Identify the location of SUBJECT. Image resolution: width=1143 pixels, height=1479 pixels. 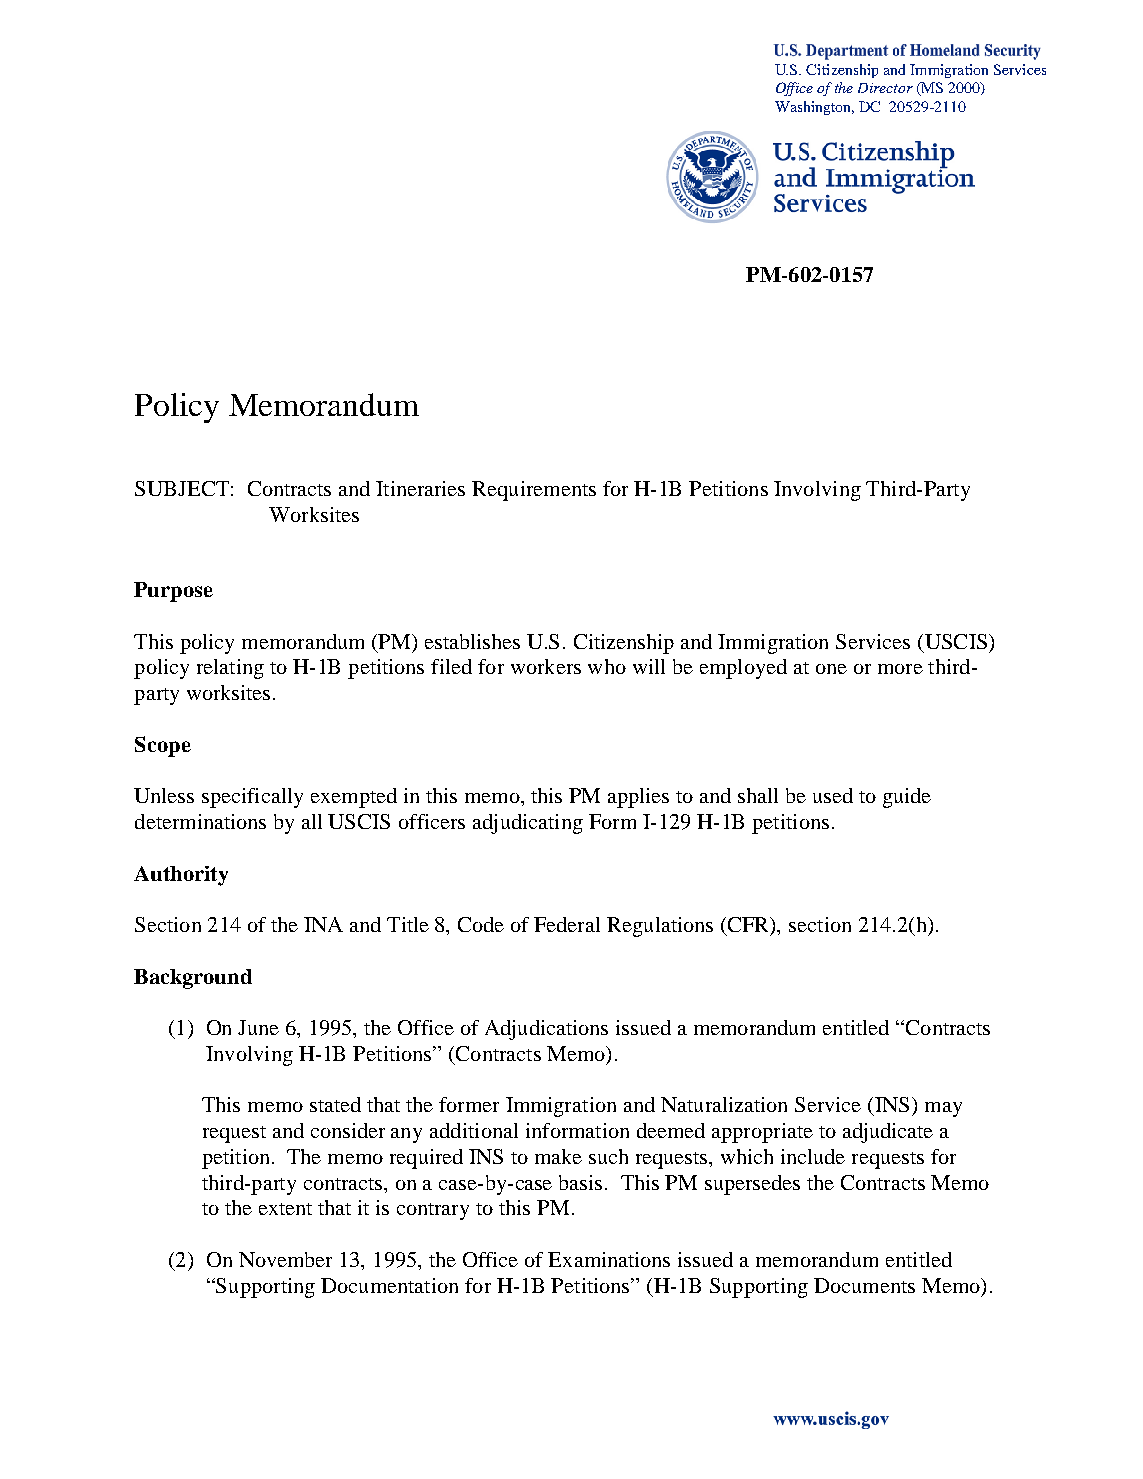
(182, 488).
